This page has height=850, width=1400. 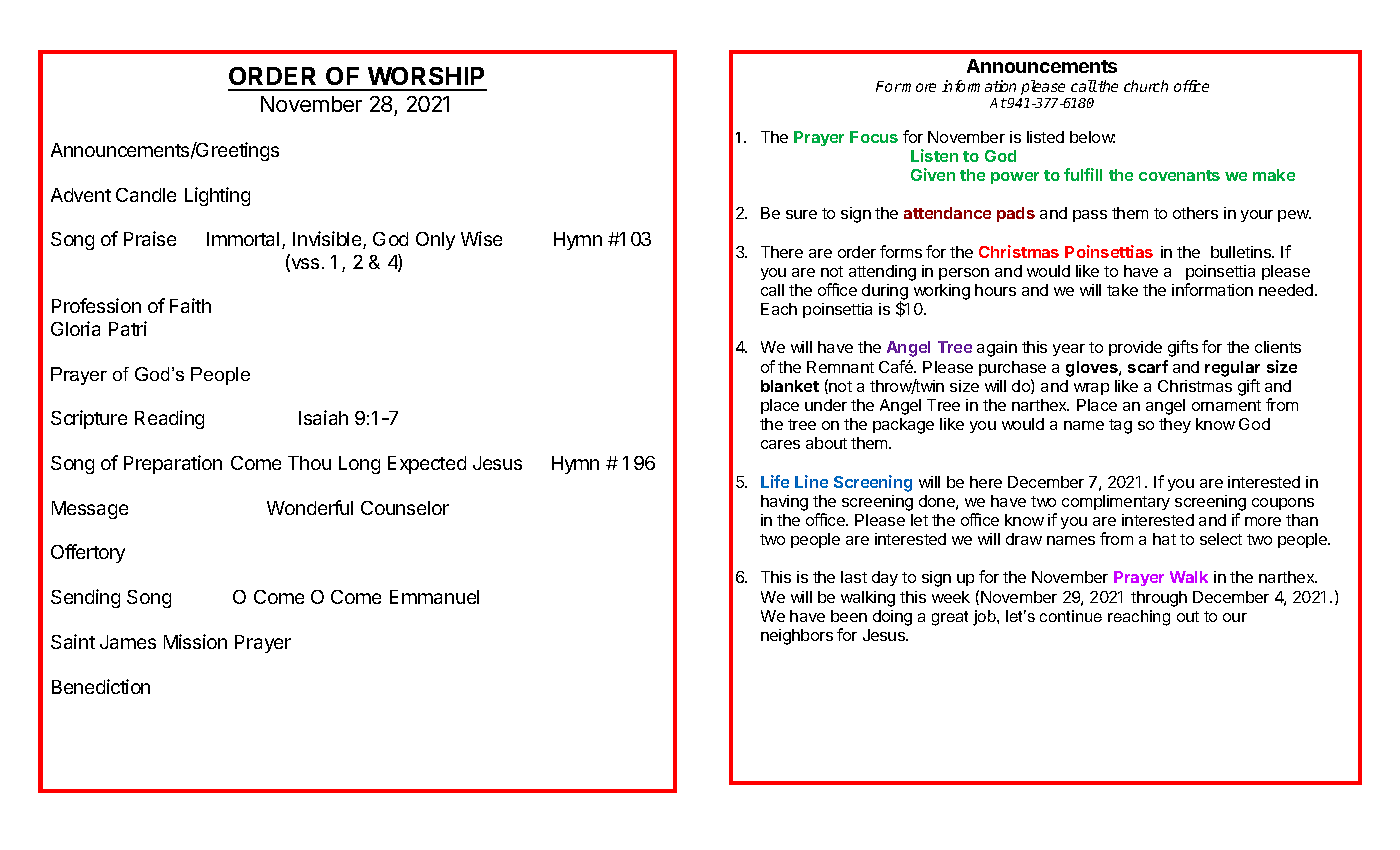 I want to click on Mission, so click(x=195, y=641).
